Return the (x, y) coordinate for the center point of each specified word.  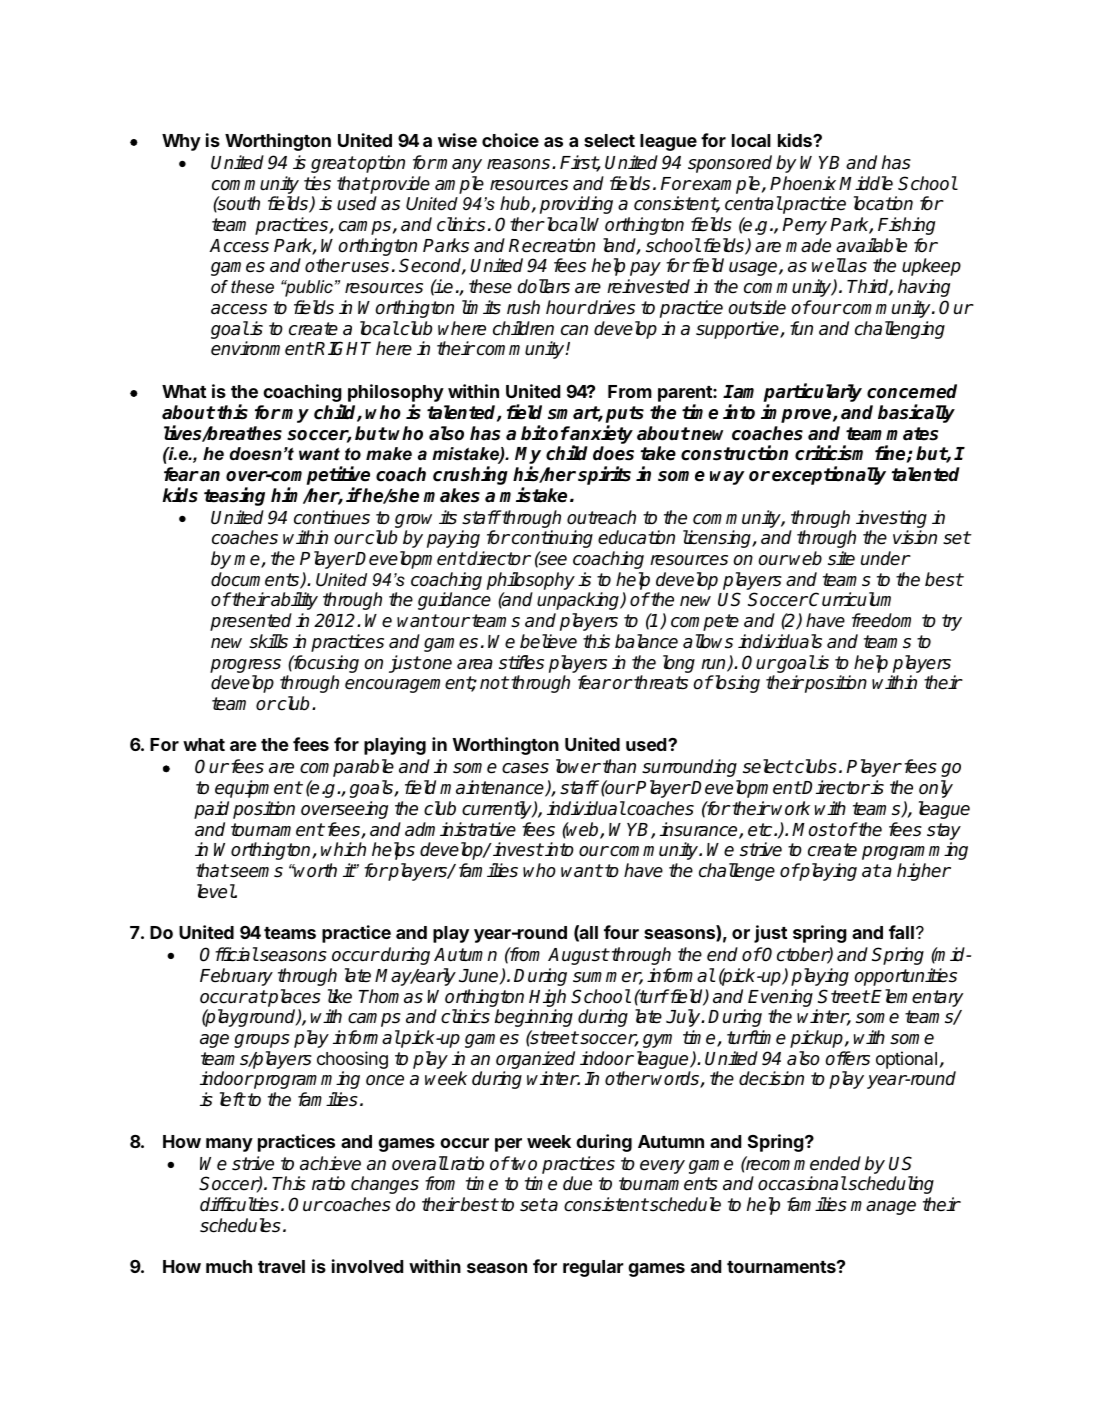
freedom (881, 620)
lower (578, 766)
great (333, 164)
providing (576, 205)
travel (281, 1266)
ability (293, 601)
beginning (534, 1018)
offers (847, 1058)
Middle (866, 183)
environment (262, 348)
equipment (259, 789)
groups (262, 1041)
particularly (813, 394)
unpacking (579, 601)
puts (625, 416)
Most (814, 830)
